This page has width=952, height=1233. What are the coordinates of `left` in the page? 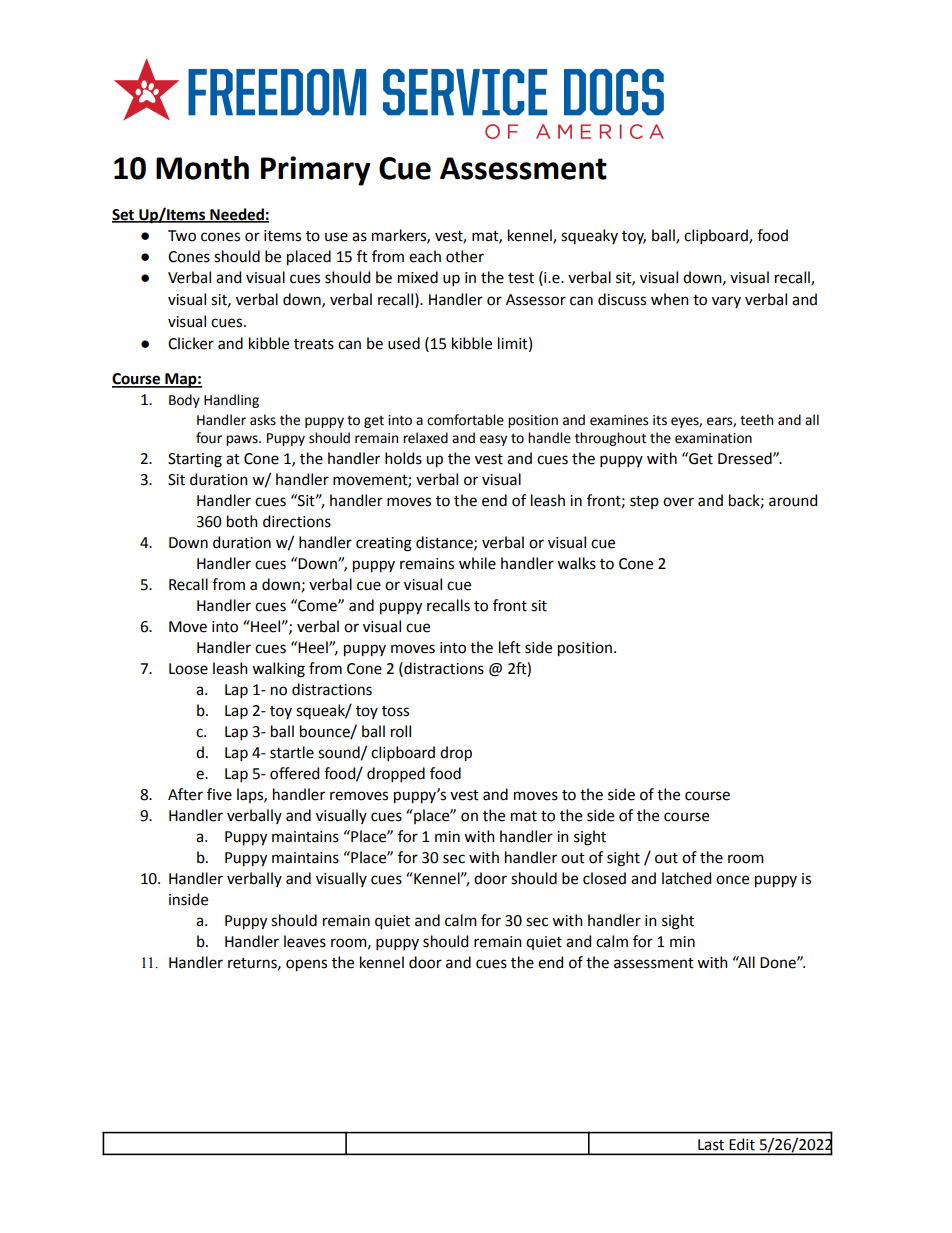 It's located at (510, 647).
